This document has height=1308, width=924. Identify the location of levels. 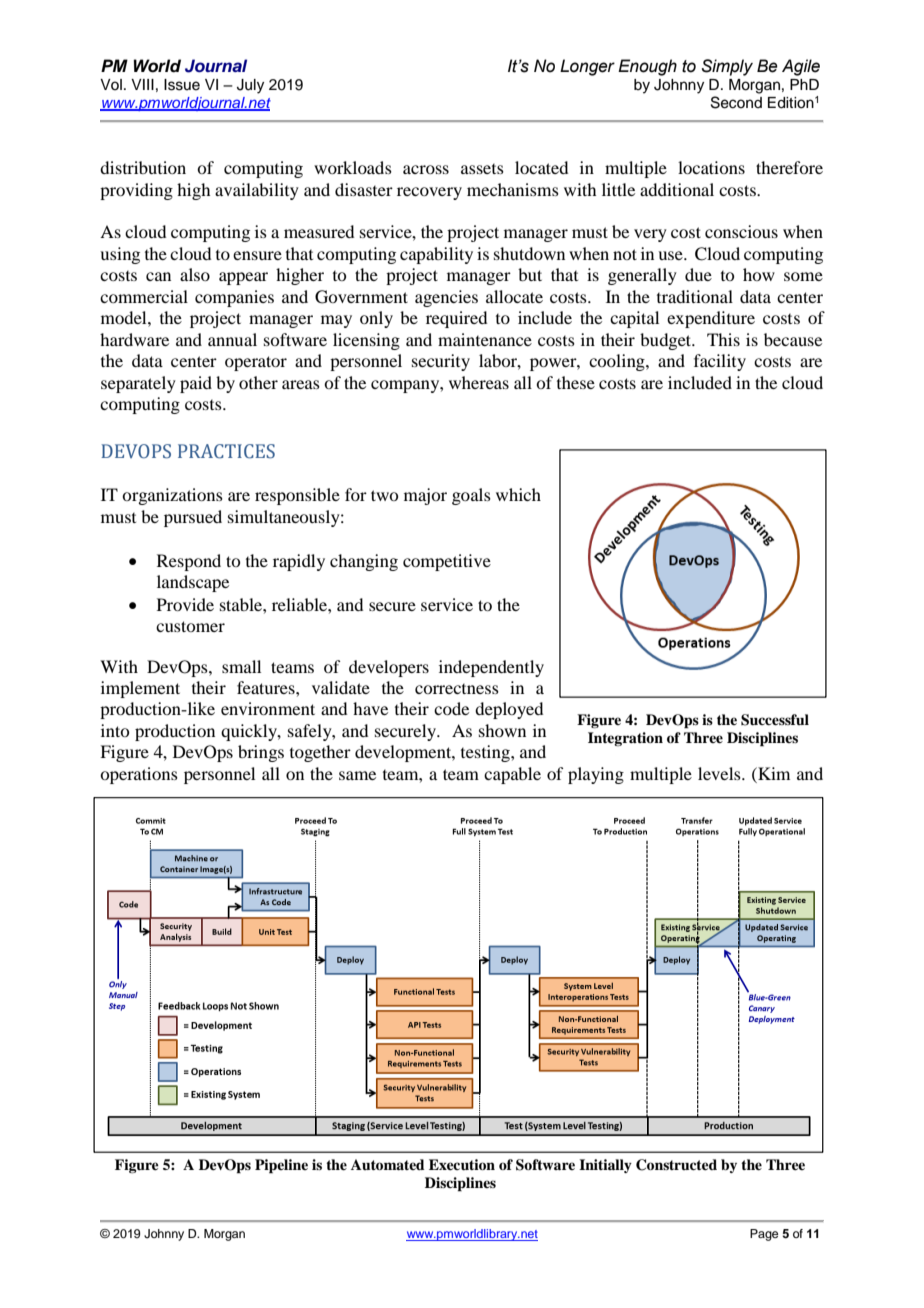
(720, 773).
